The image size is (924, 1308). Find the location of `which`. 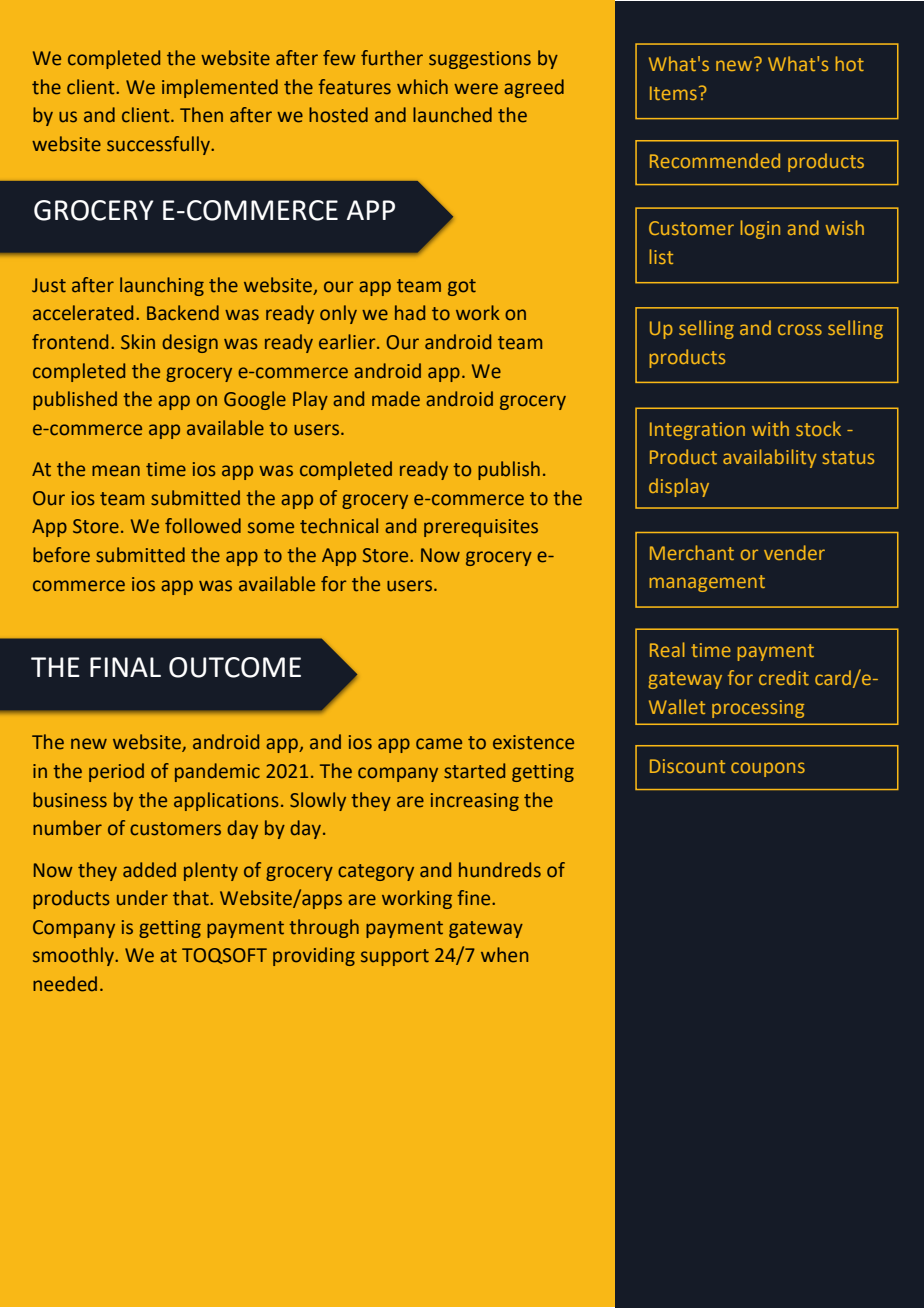

which is located at coordinates (422, 87).
